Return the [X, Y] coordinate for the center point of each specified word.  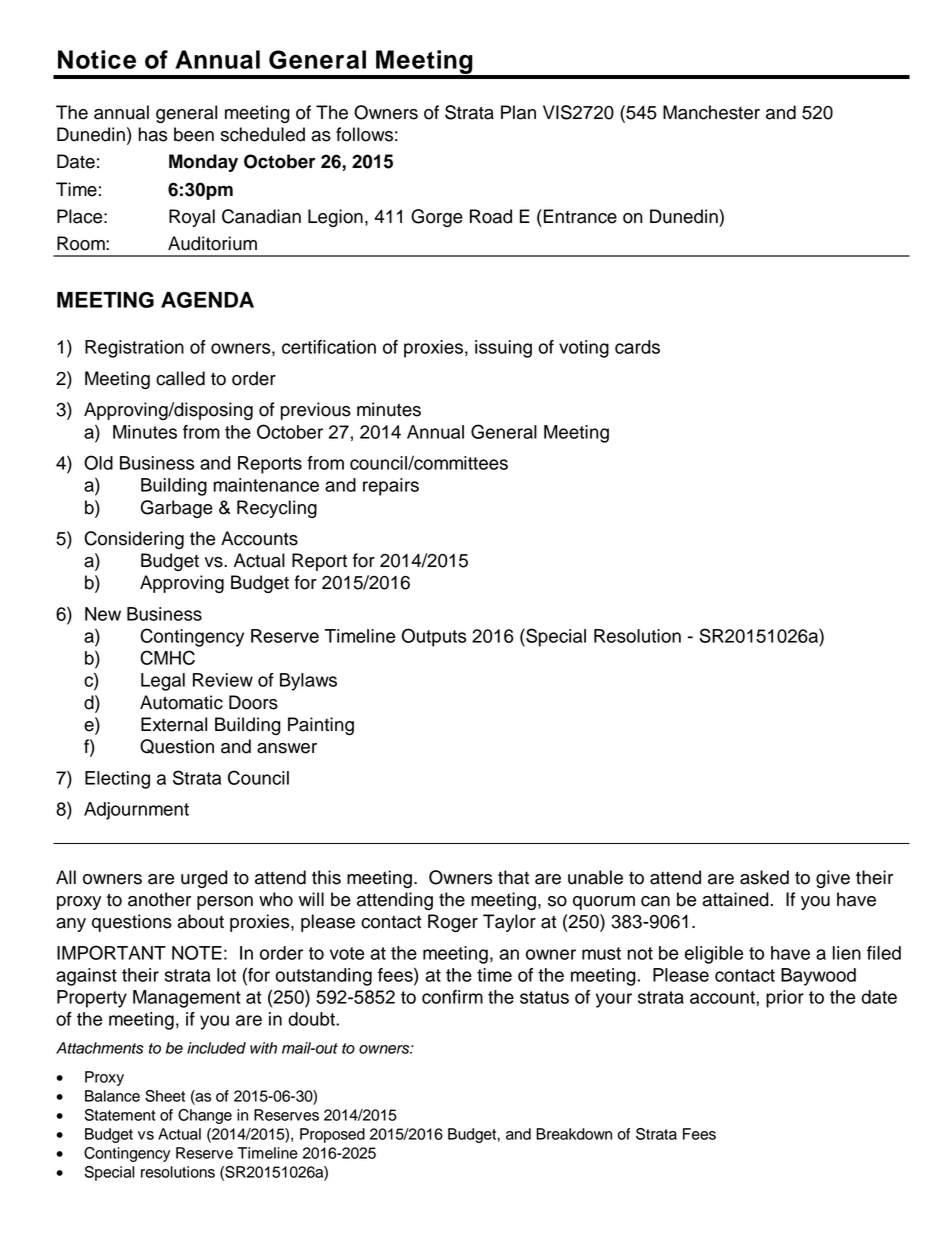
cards [637, 347]
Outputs [434, 637]
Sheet [165, 1096]
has [153, 134]
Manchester [711, 112]
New [103, 614]
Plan [518, 112]
